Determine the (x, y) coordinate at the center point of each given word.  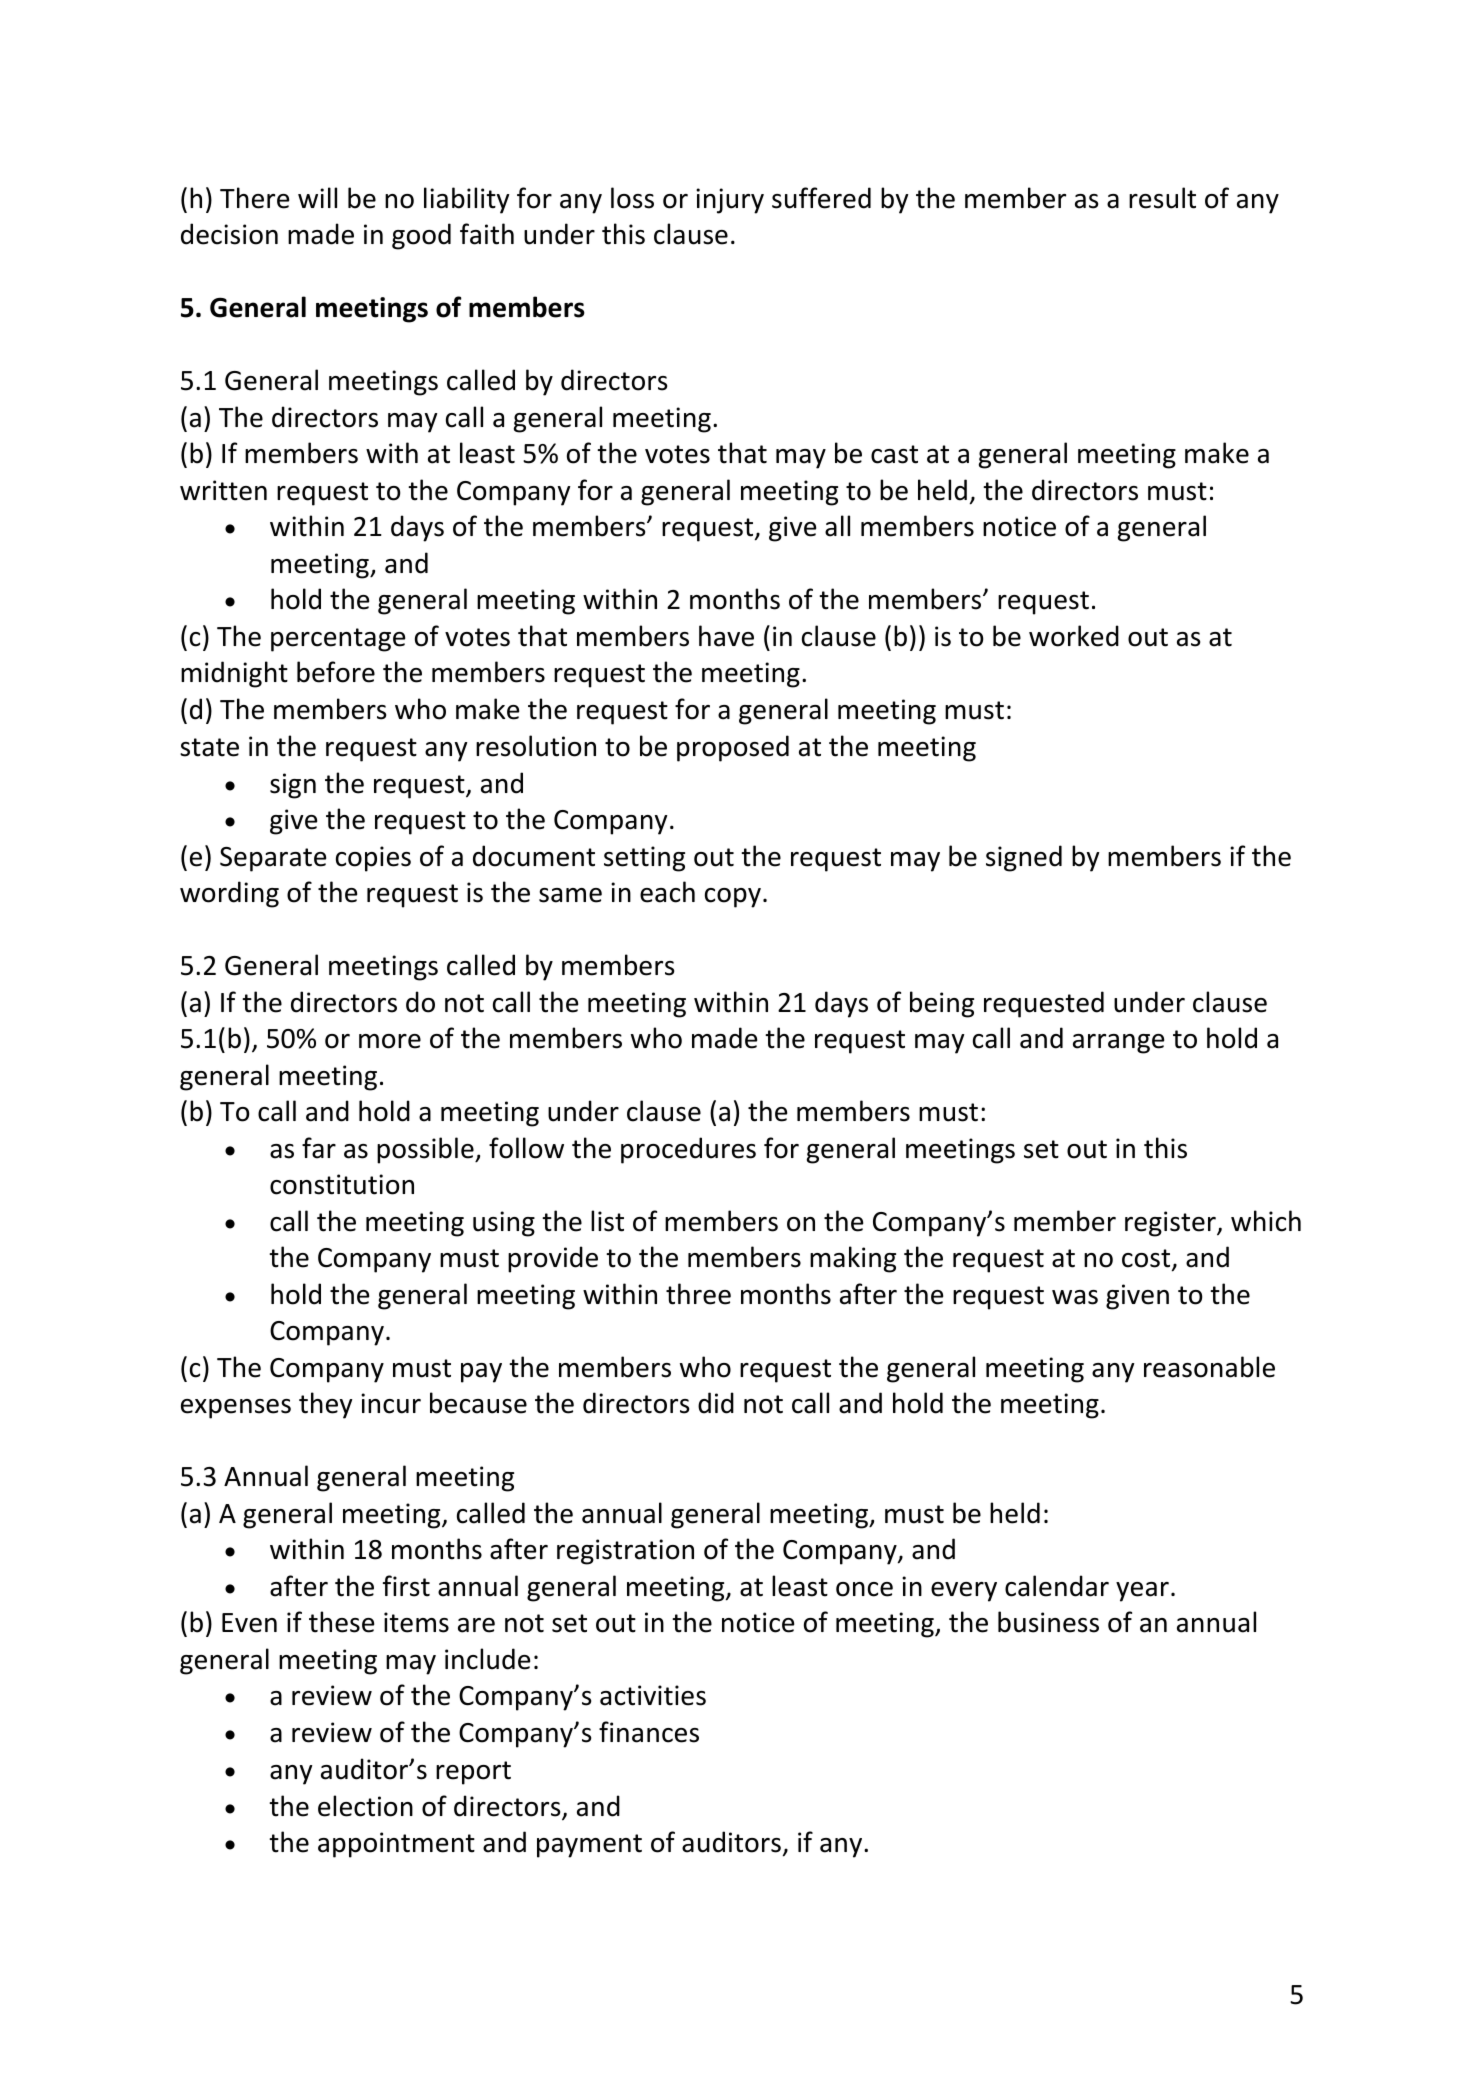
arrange (1118, 1044)
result (1162, 198)
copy (733, 898)
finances (649, 1732)
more (390, 1041)
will (317, 197)
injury (730, 201)
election (365, 1806)
